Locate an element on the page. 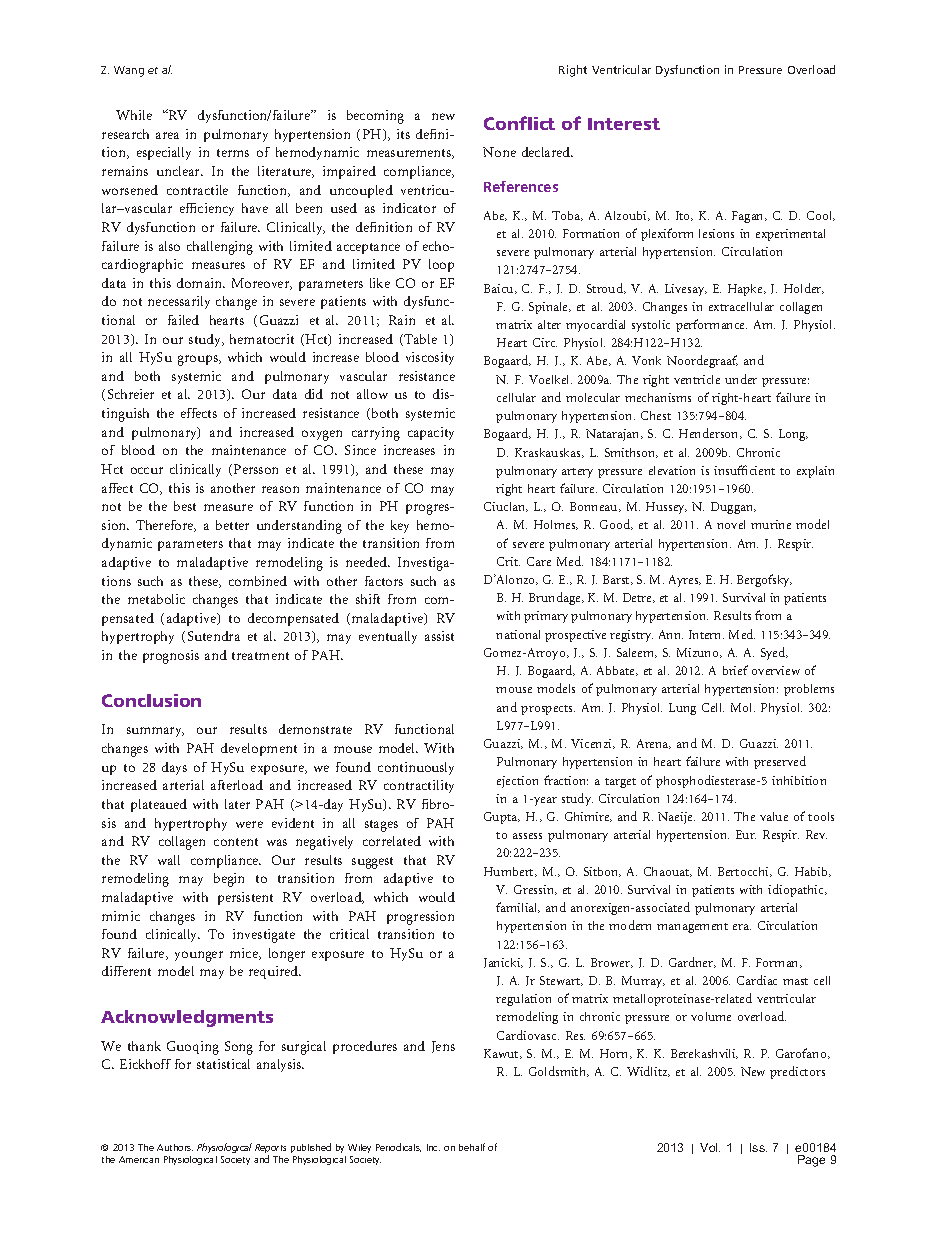  metabolic is located at coordinates (156, 599).
